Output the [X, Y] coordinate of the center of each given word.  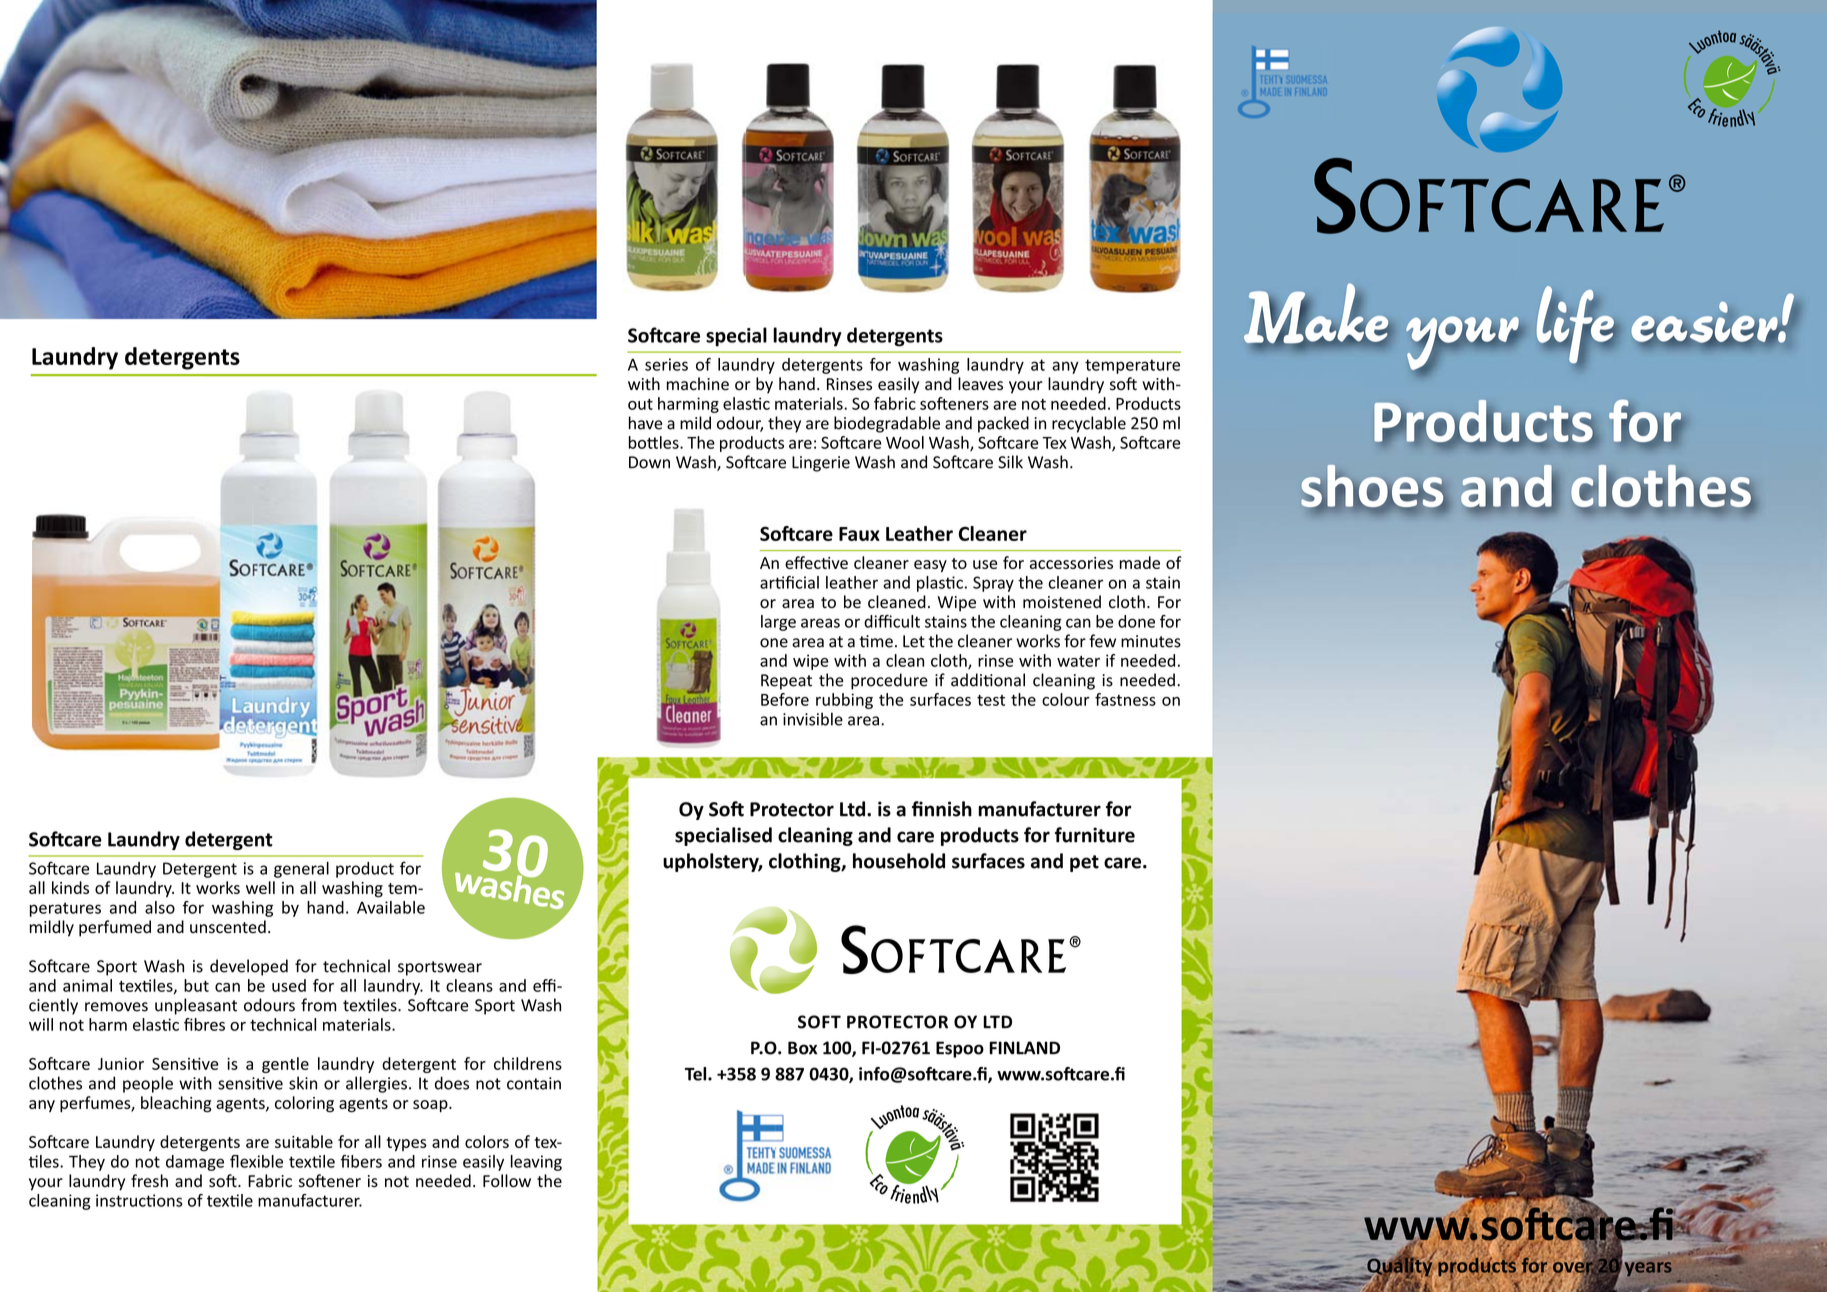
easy [930, 566]
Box [802, 1048]
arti [773, 582]
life [1577, 325]
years [1647, 1267]
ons [170, 1202]
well [260, 887]
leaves [980, 384]
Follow [507, 1181]
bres [208, 1024]
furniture [1095, 835]
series [666, 364]
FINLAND [1024, 1048]
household [899, 861]
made [1140, 562]
